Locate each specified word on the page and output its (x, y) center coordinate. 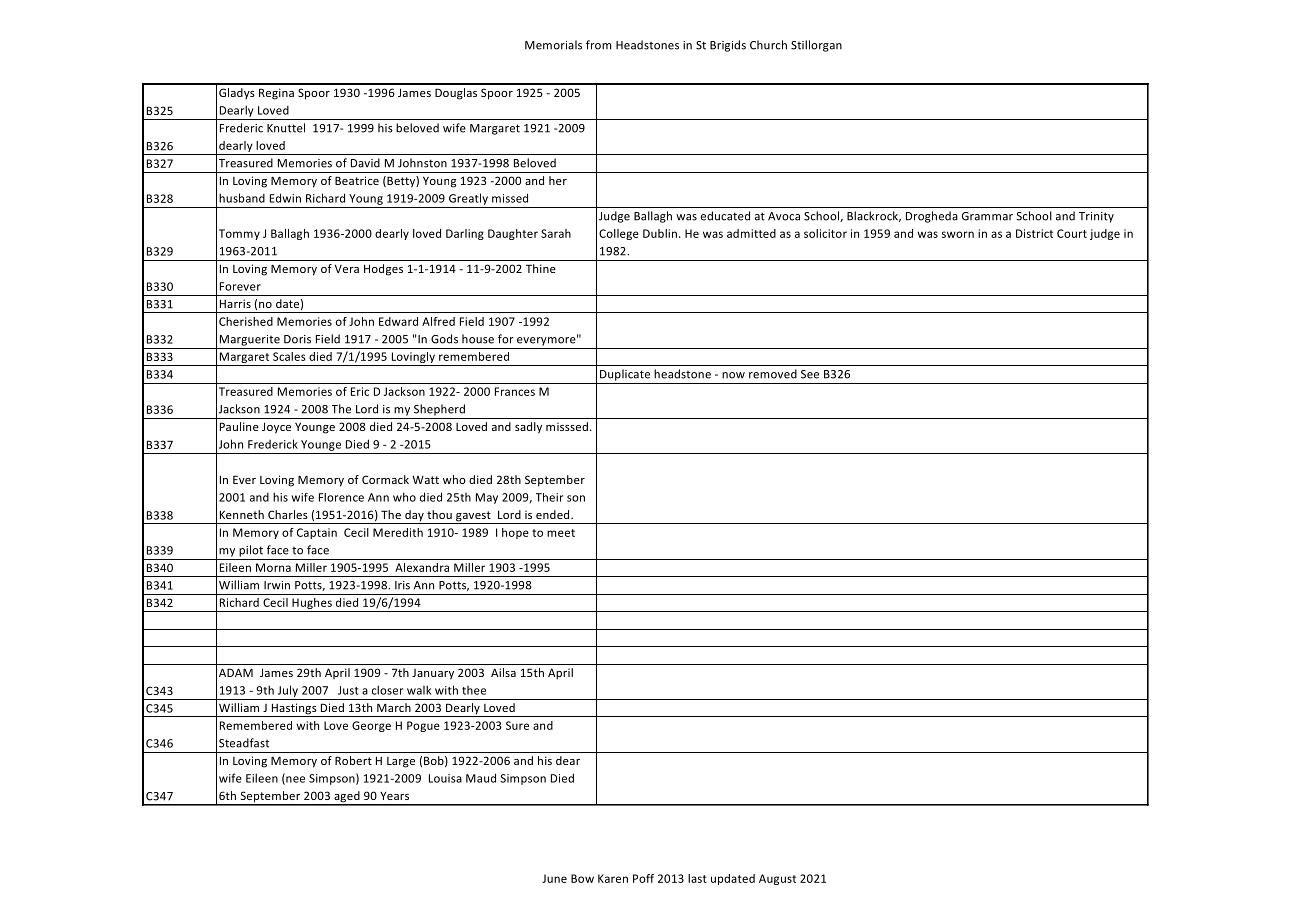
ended (554, 514)
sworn (958, 234)
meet (561, 533)
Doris (297, 339)
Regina (276, 94)
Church (768, 45)
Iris (402, 585)
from (599, 45)
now (733, 375)
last (697, 878)
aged (347, 798)
